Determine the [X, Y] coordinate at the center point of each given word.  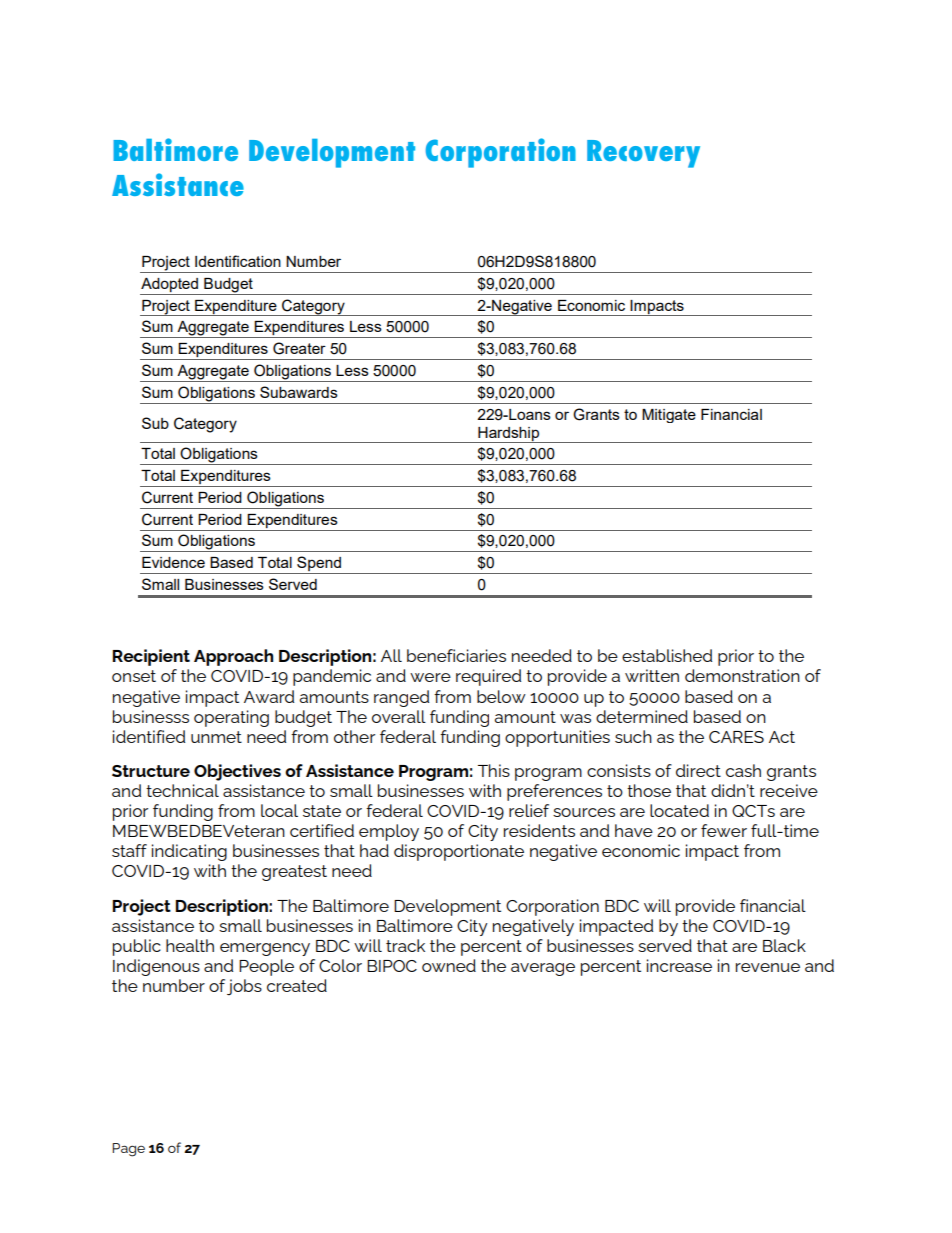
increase [679, 965]
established [667, 655]
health [190, 945]
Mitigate [669, 416]
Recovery [643, 154]
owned [449, 965]
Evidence [173, 562]
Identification [238, 261]
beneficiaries [456, 655]
